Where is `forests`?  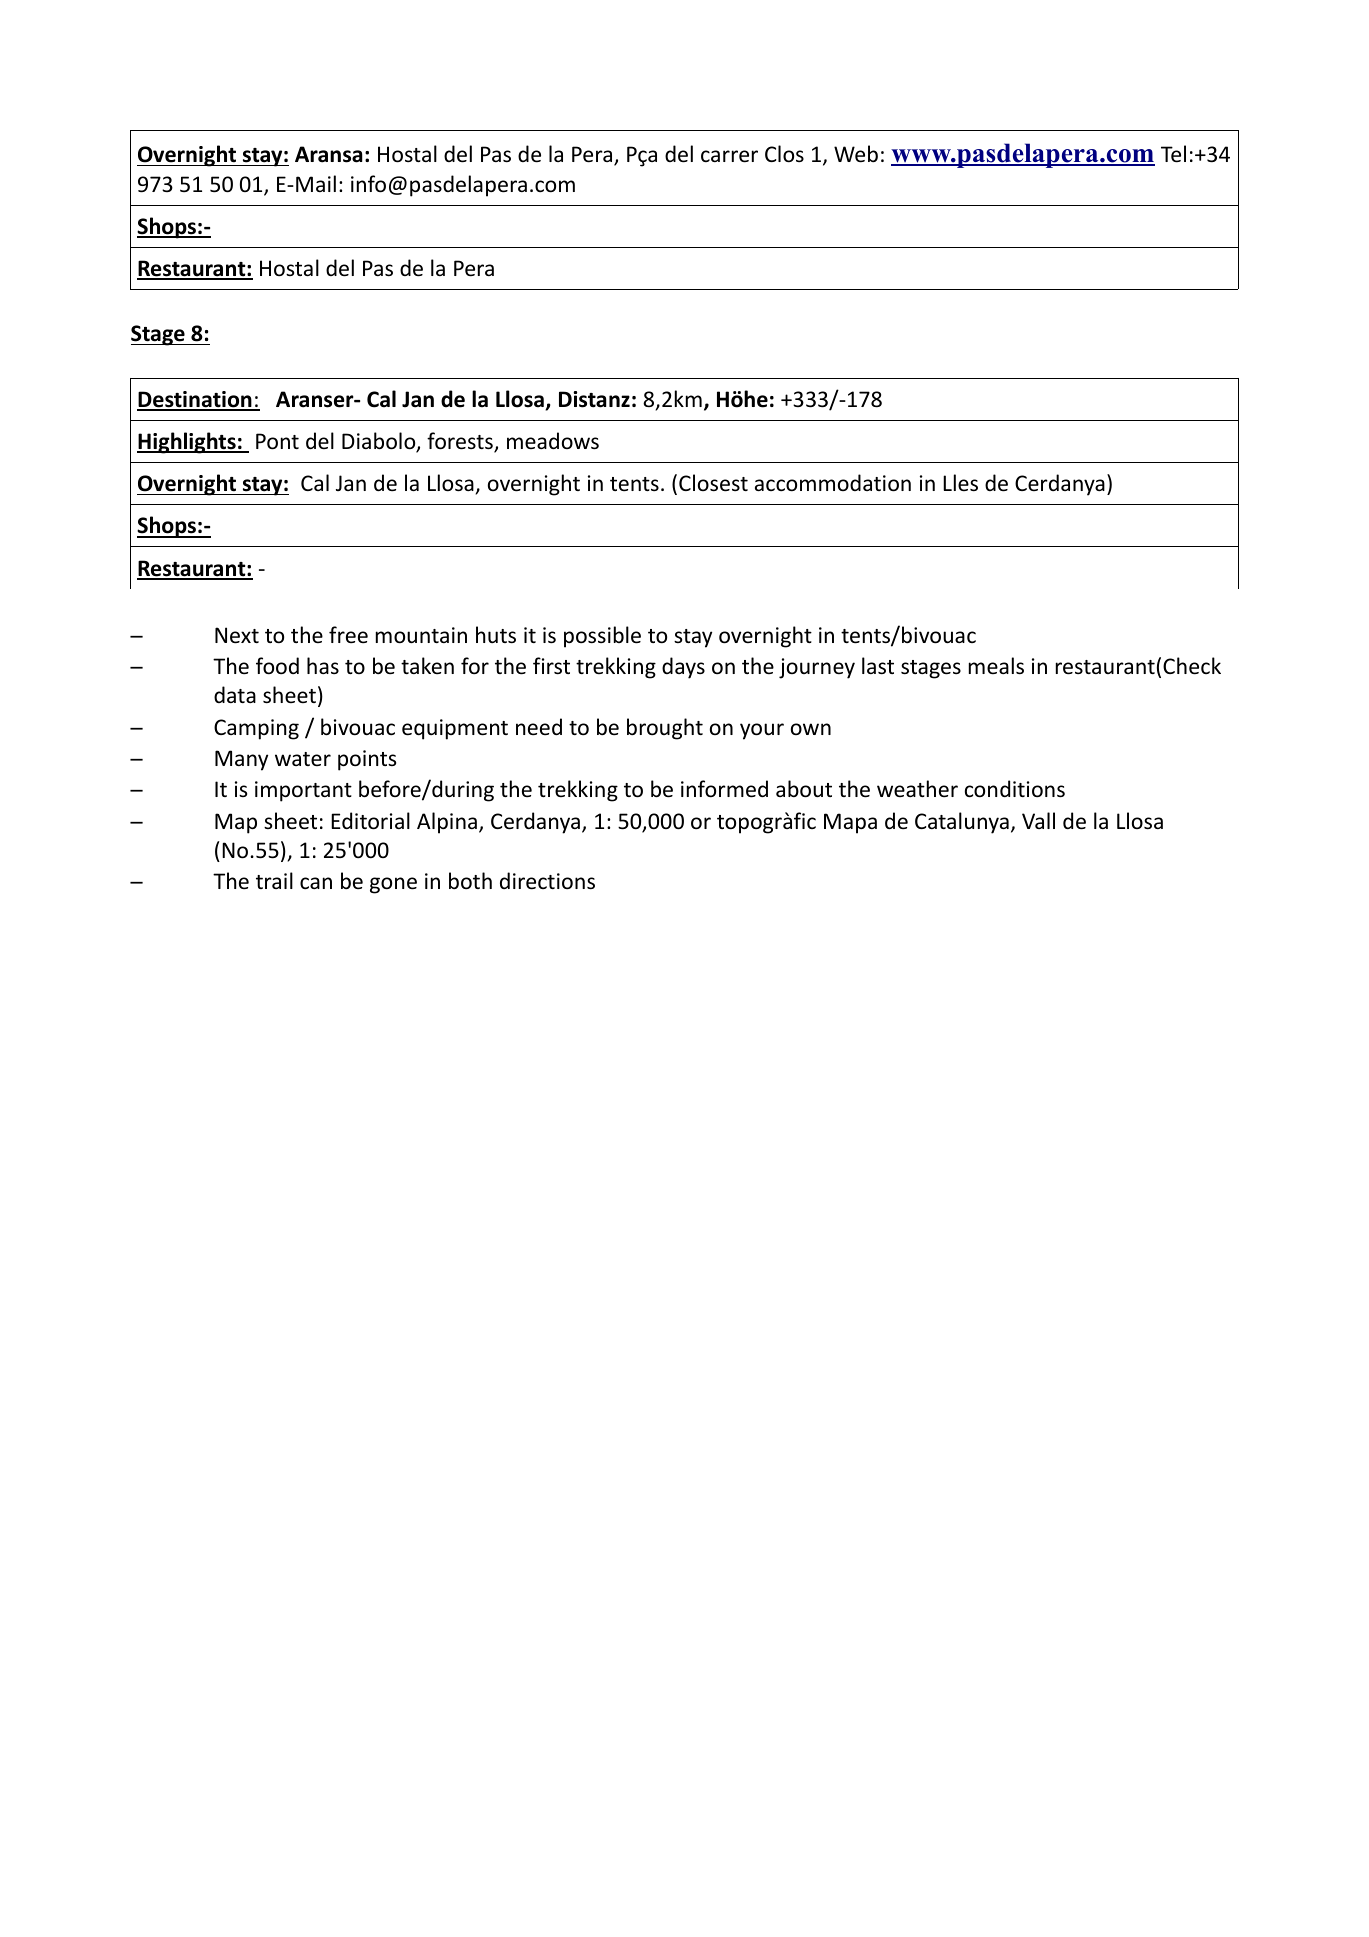
forests is located at coordinates (461, 442).
